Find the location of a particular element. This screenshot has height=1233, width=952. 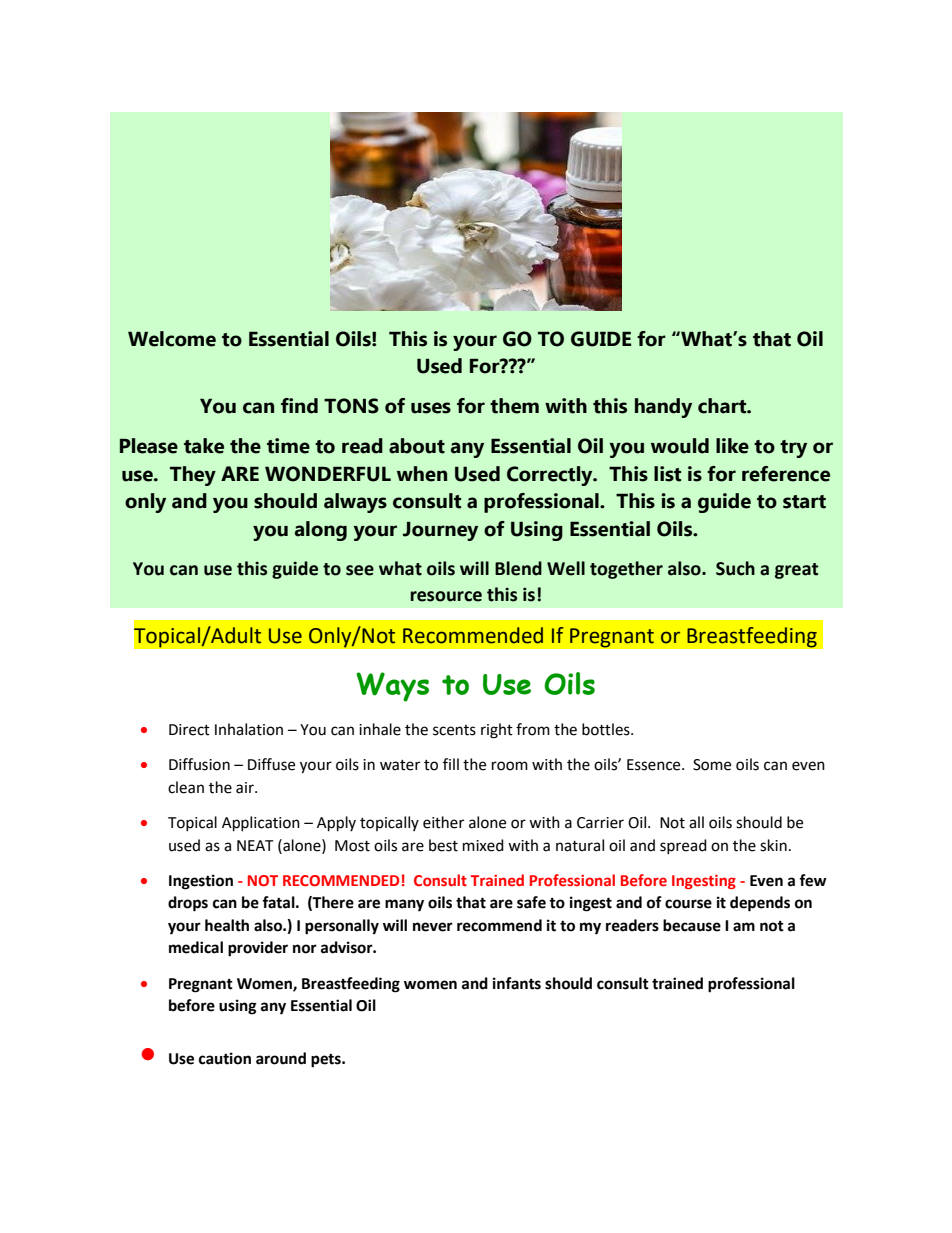

handy is located at coordinates (663, 408).
